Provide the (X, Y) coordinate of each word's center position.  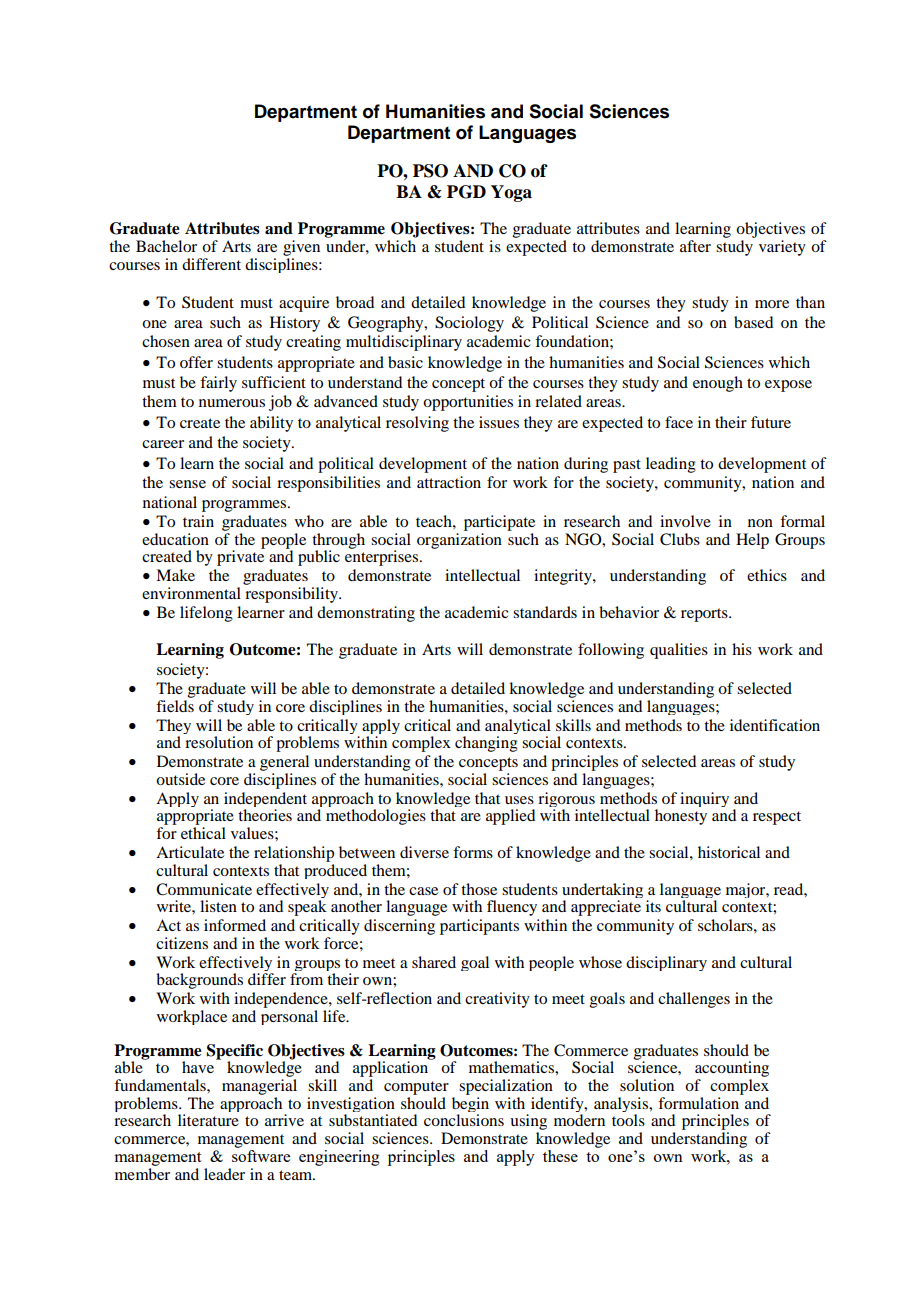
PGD (466, 192)
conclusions (464, 1120)
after (695, 246)
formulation (698, 1103)
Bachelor (166, 246)
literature (208, 1120)
